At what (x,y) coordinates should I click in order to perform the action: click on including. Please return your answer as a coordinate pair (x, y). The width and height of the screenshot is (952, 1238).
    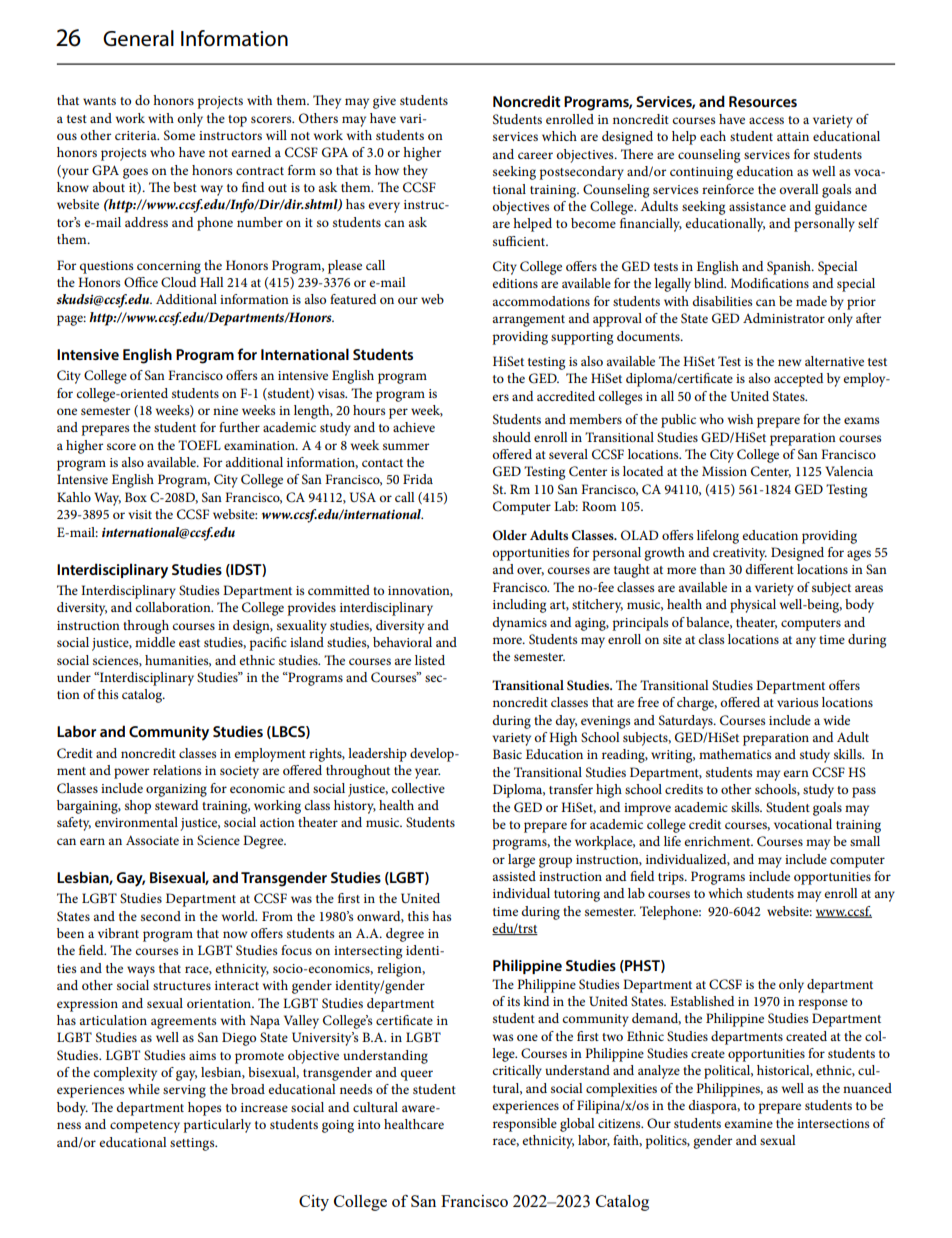
    Looking at the image, I should click on (519, 606).
